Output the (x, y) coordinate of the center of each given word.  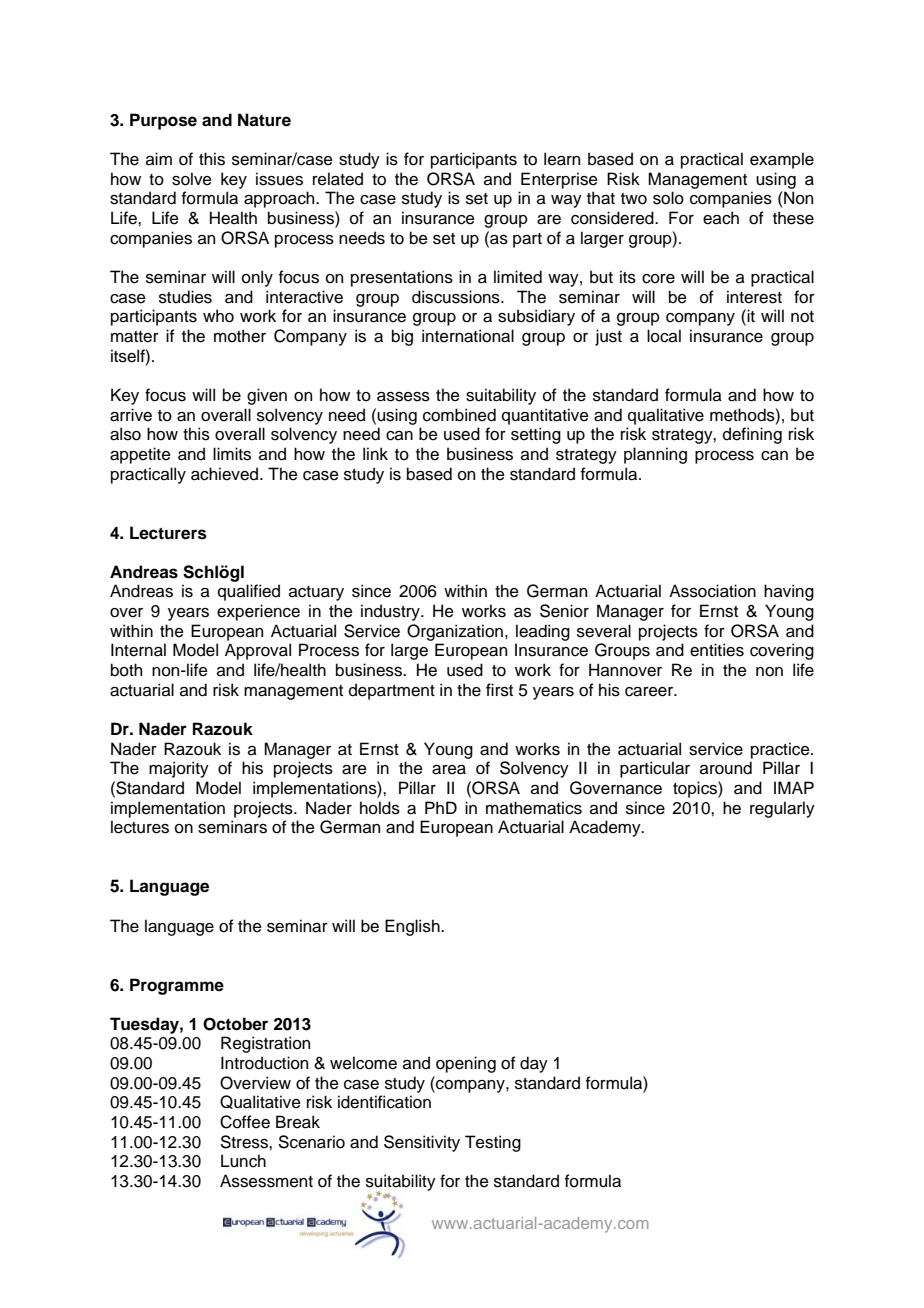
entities (717, 650)
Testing (493, 1143)
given (267, 396)
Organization (455, 632)
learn (562, 159)
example (782, 160)
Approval (258, 651)
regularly (782, 809)
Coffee (245, 1122)
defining (752, 435)
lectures (140, 827)
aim (159, 159)
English (413, 927)
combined (459, 415)
